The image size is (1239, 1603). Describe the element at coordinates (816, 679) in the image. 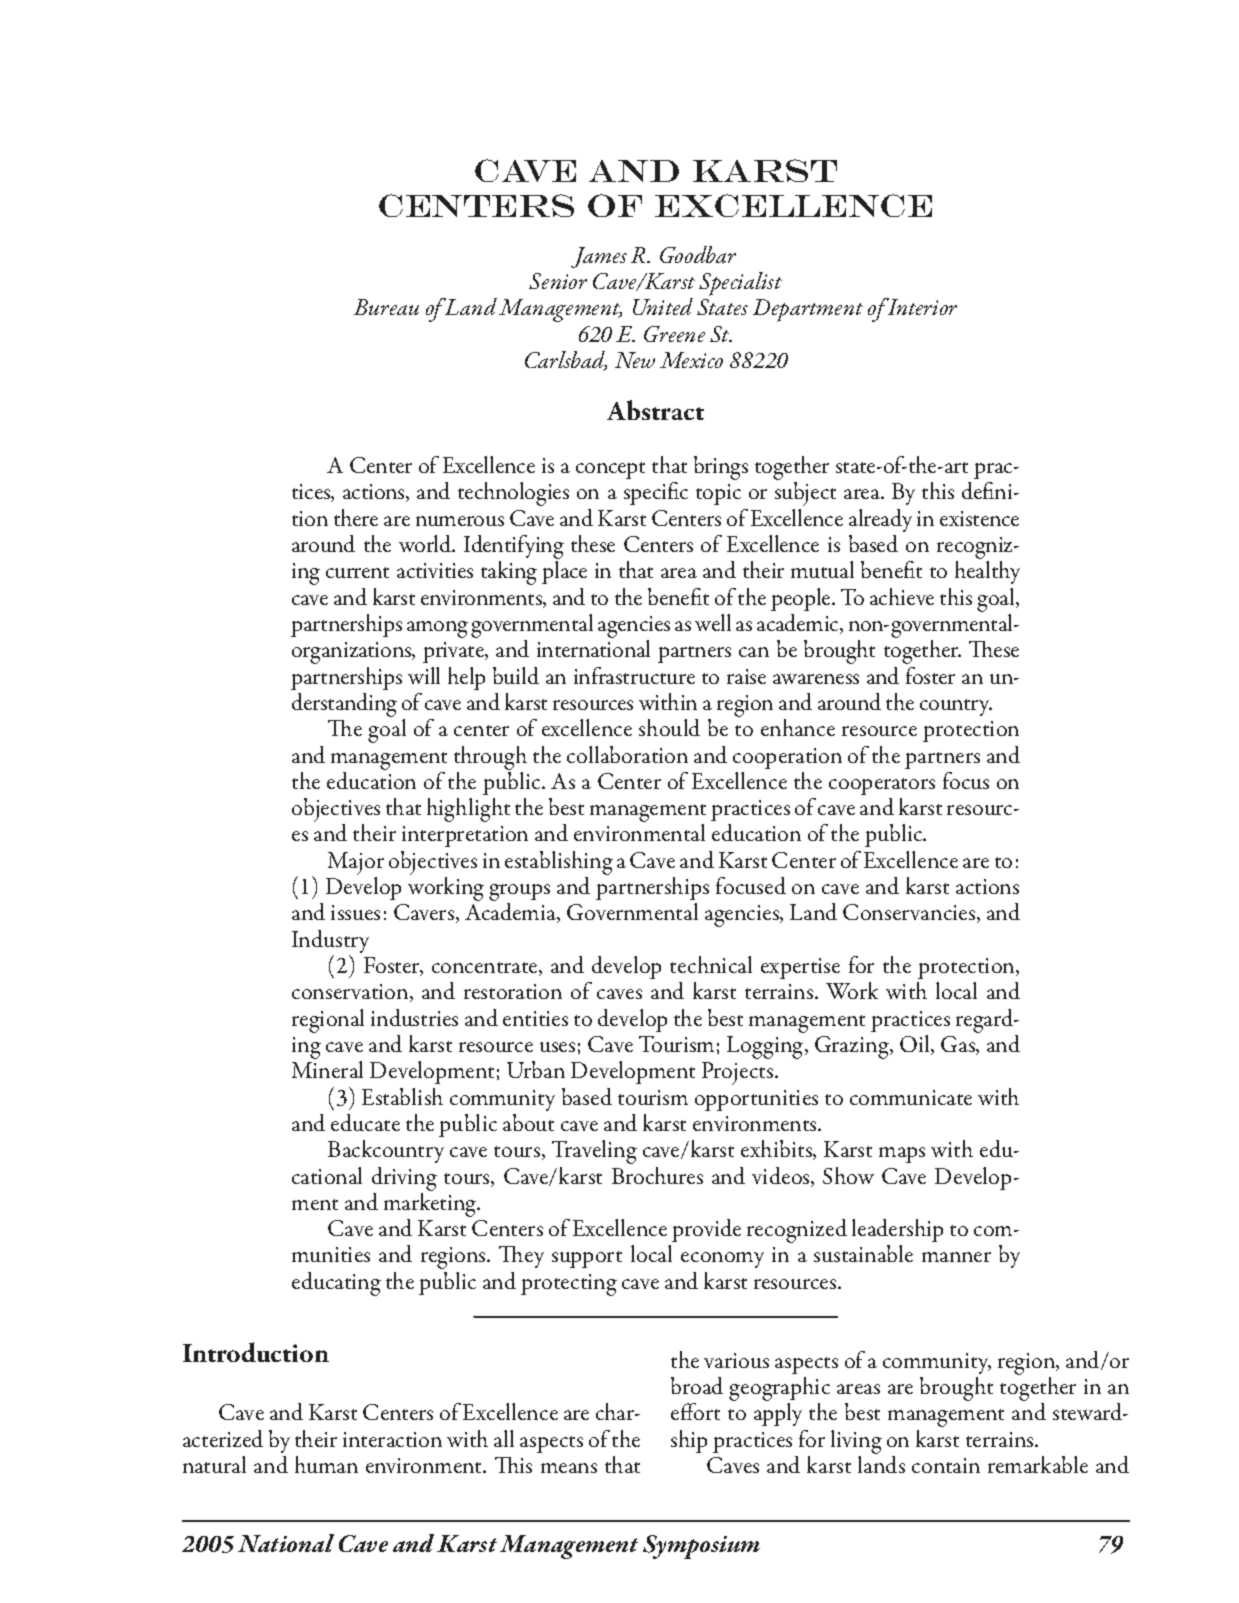

I see `awareness` at that location.
